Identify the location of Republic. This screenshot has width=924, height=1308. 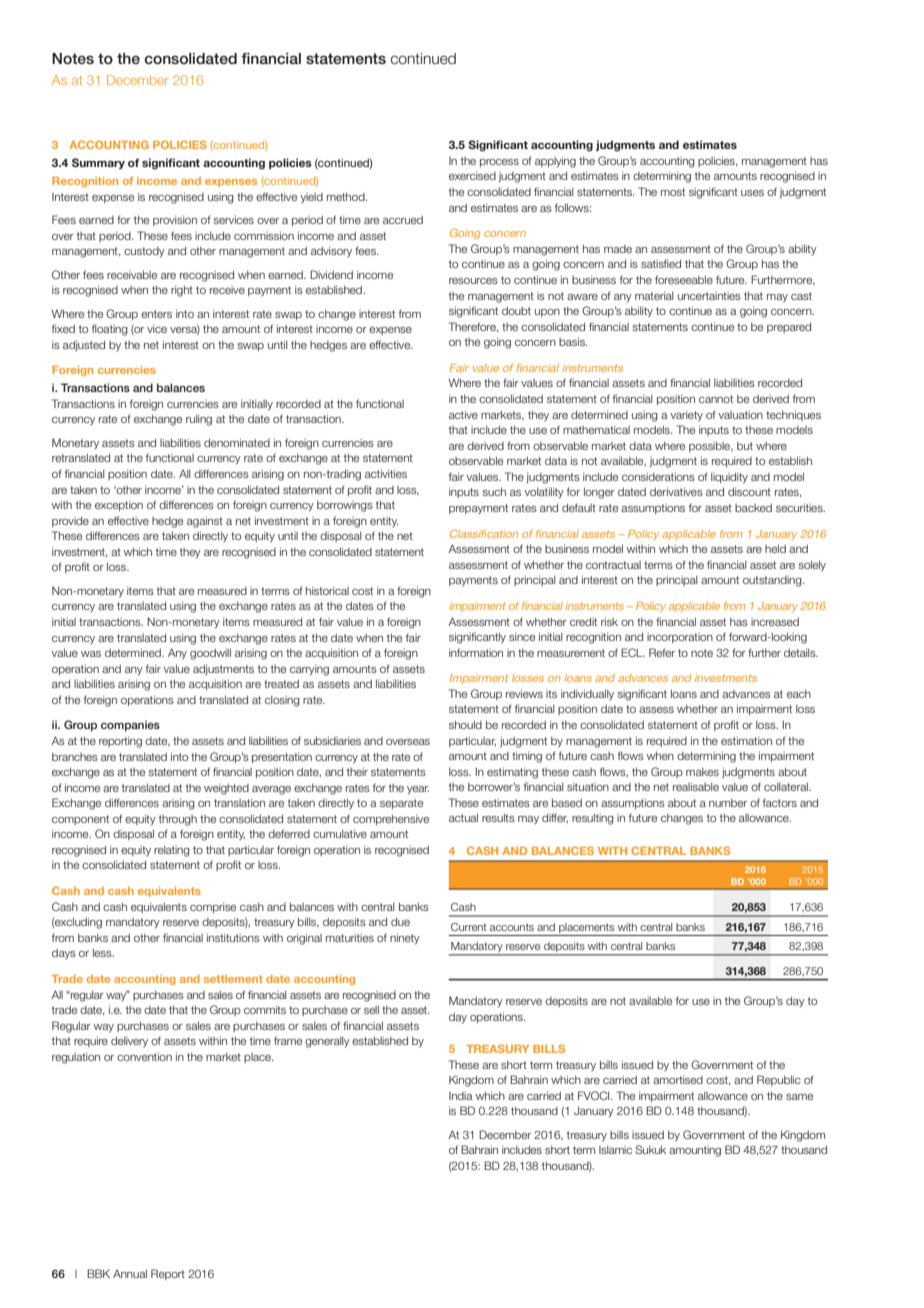
(779, 1080).
